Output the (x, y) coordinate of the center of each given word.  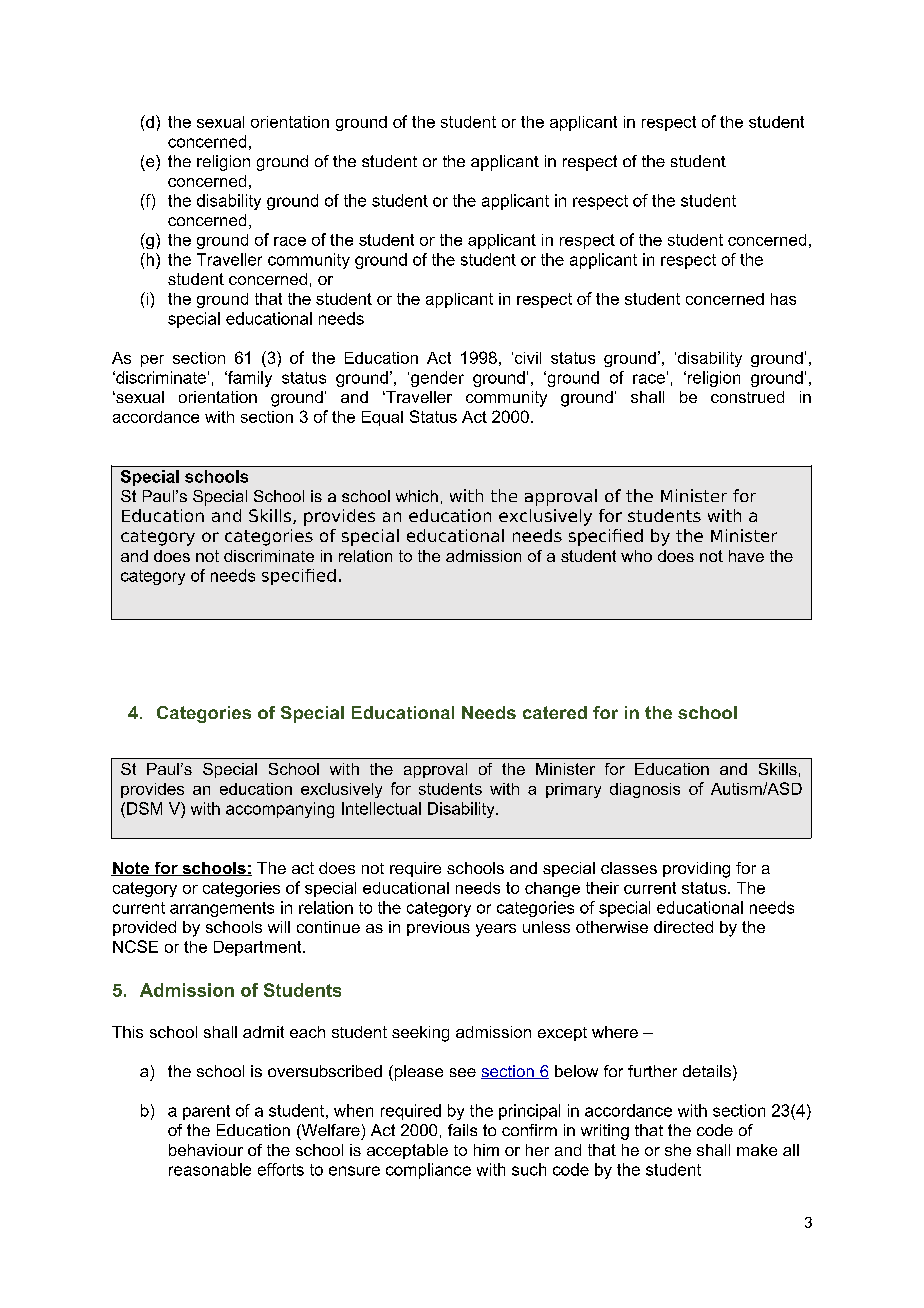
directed (683, 927)
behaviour (206, 1150)
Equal (382, 418)
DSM (144, 808)
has (783, 299)
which (417, 496)
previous (438, 928)
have (746, 556)
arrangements (222, 909)
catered (555, 712)
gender (437, 379)
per (152, 361)
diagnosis (645, 790)
